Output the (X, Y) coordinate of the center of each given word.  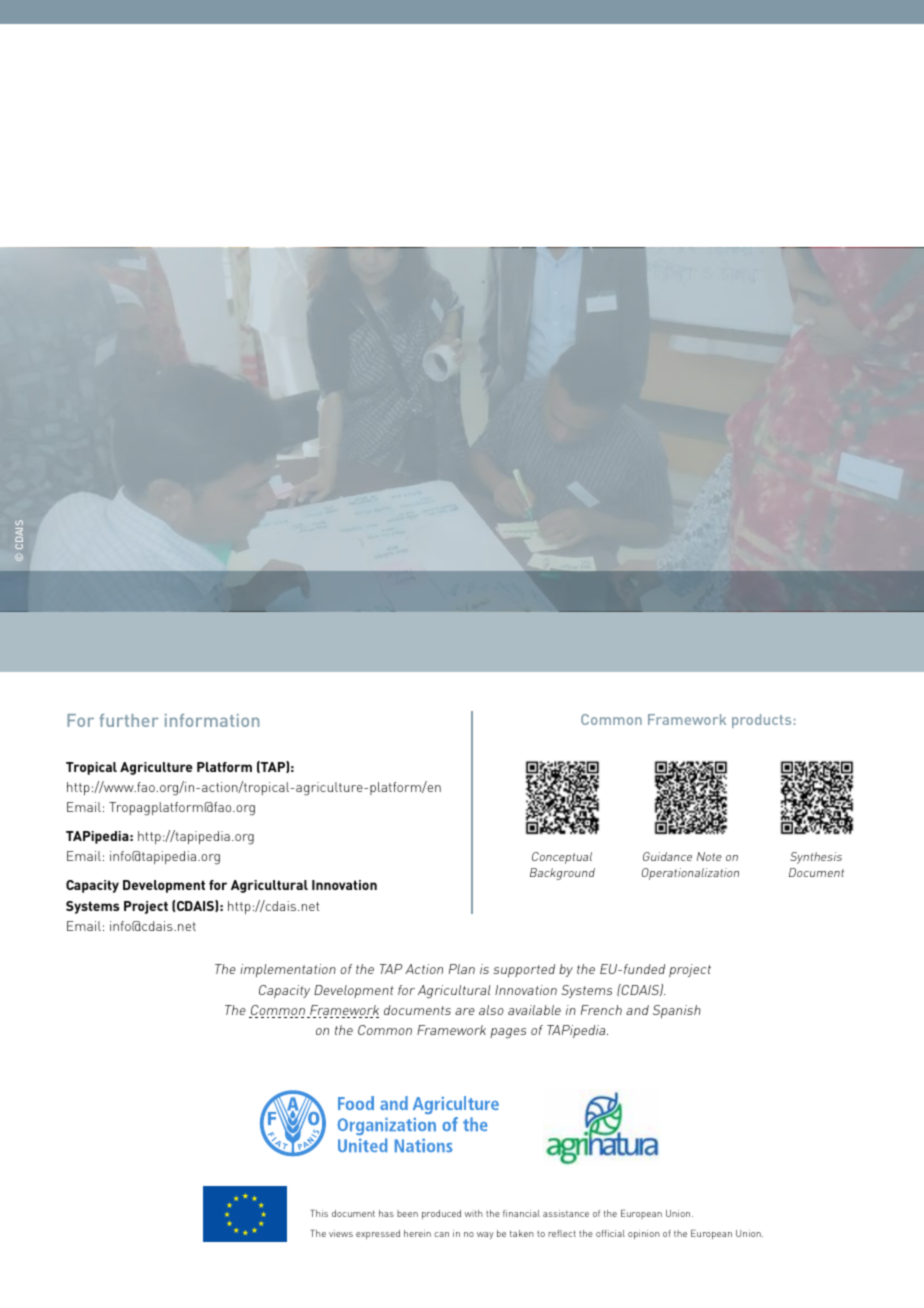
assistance (566, 1213)
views (341, 1233)
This (319, 1213)
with (474, 1213)
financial (521, 1213)
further (129, 720)
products (761, 721)
